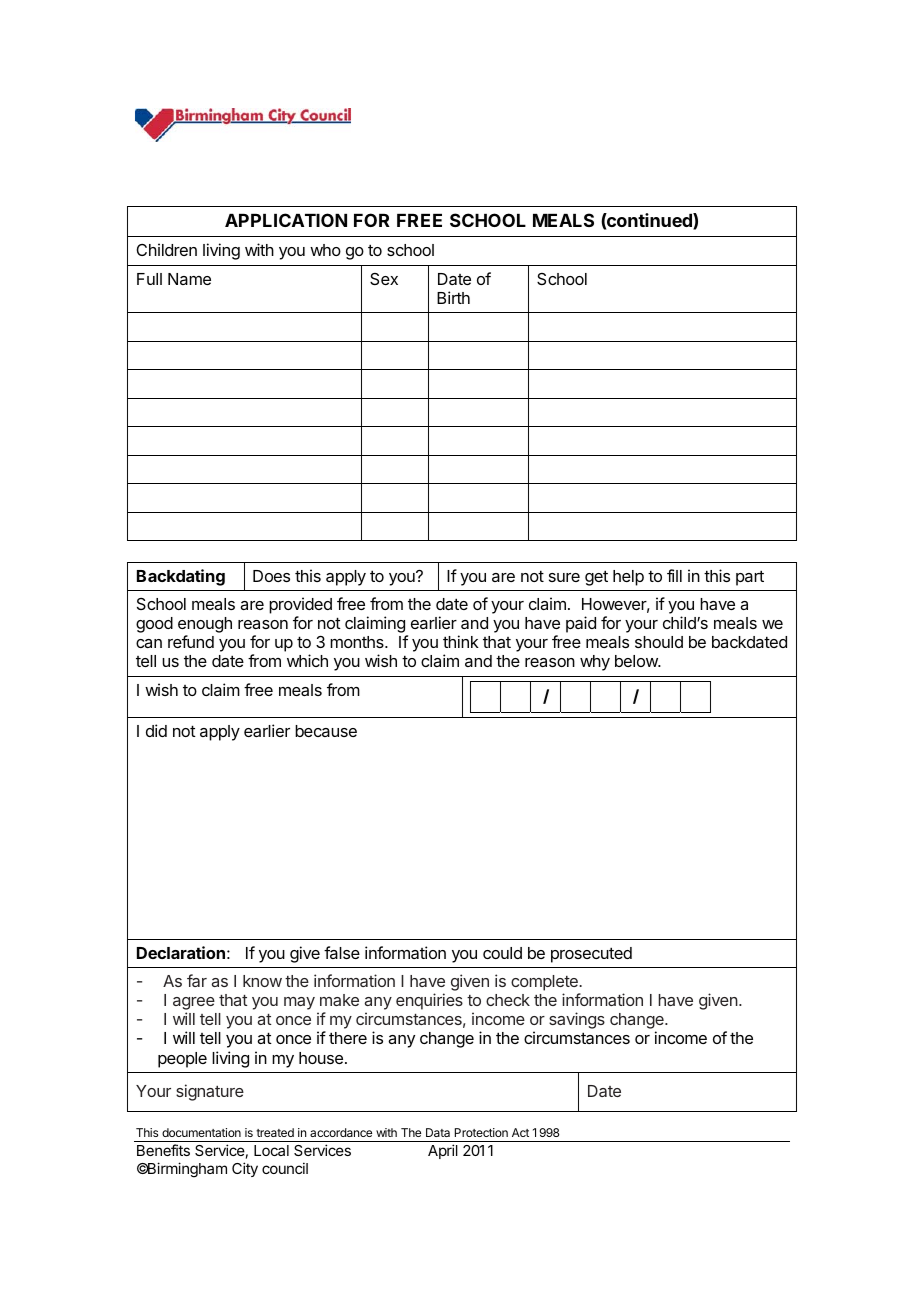  Describe the element at coordinates (637, 661) in the screenshot. I see `below` at that location.
